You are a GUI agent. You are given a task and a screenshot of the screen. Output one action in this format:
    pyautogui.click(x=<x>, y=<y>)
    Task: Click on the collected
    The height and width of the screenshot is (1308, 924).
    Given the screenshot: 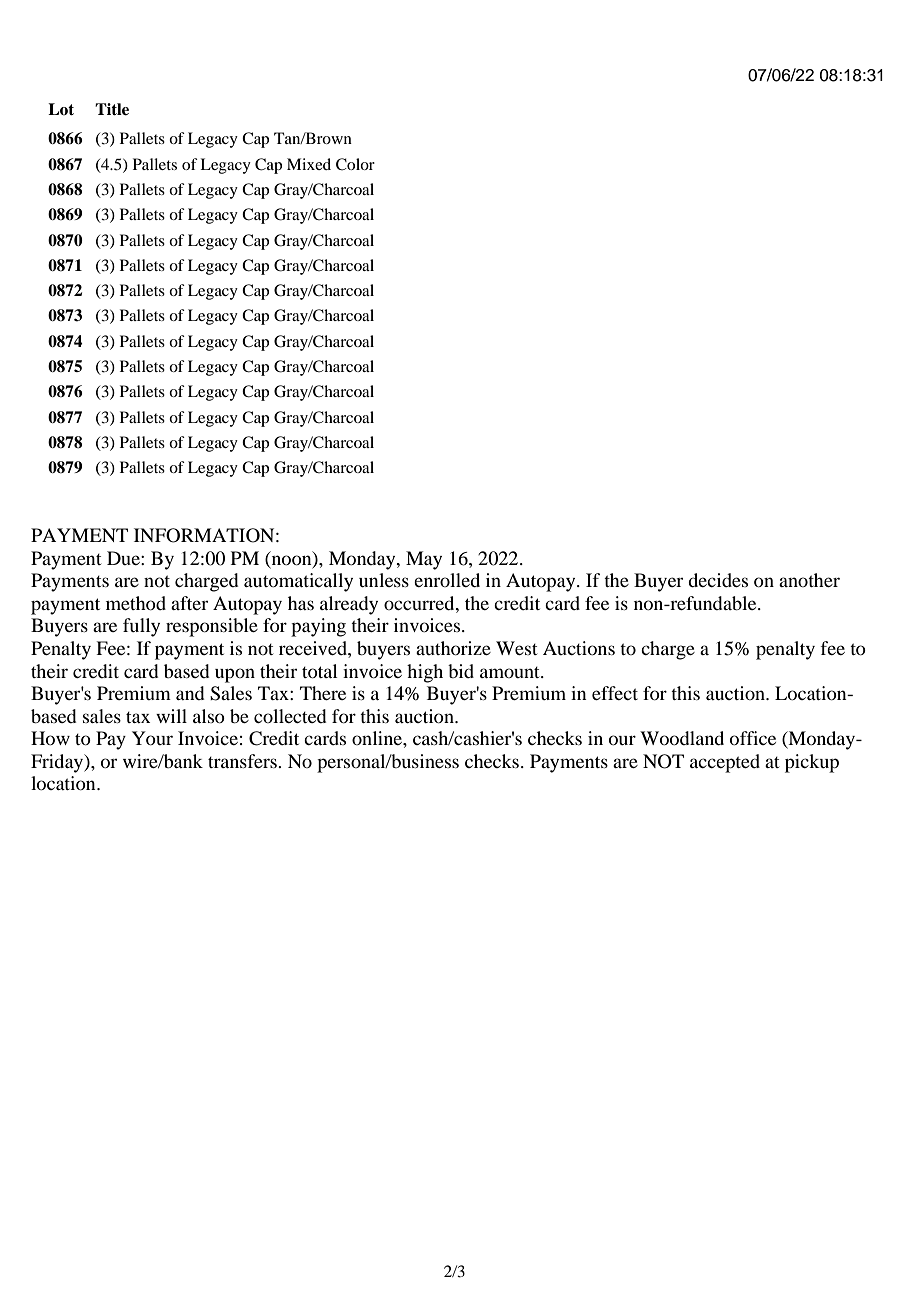 What is the action you would take?
    pyautogui.click(x=290, y=716)
